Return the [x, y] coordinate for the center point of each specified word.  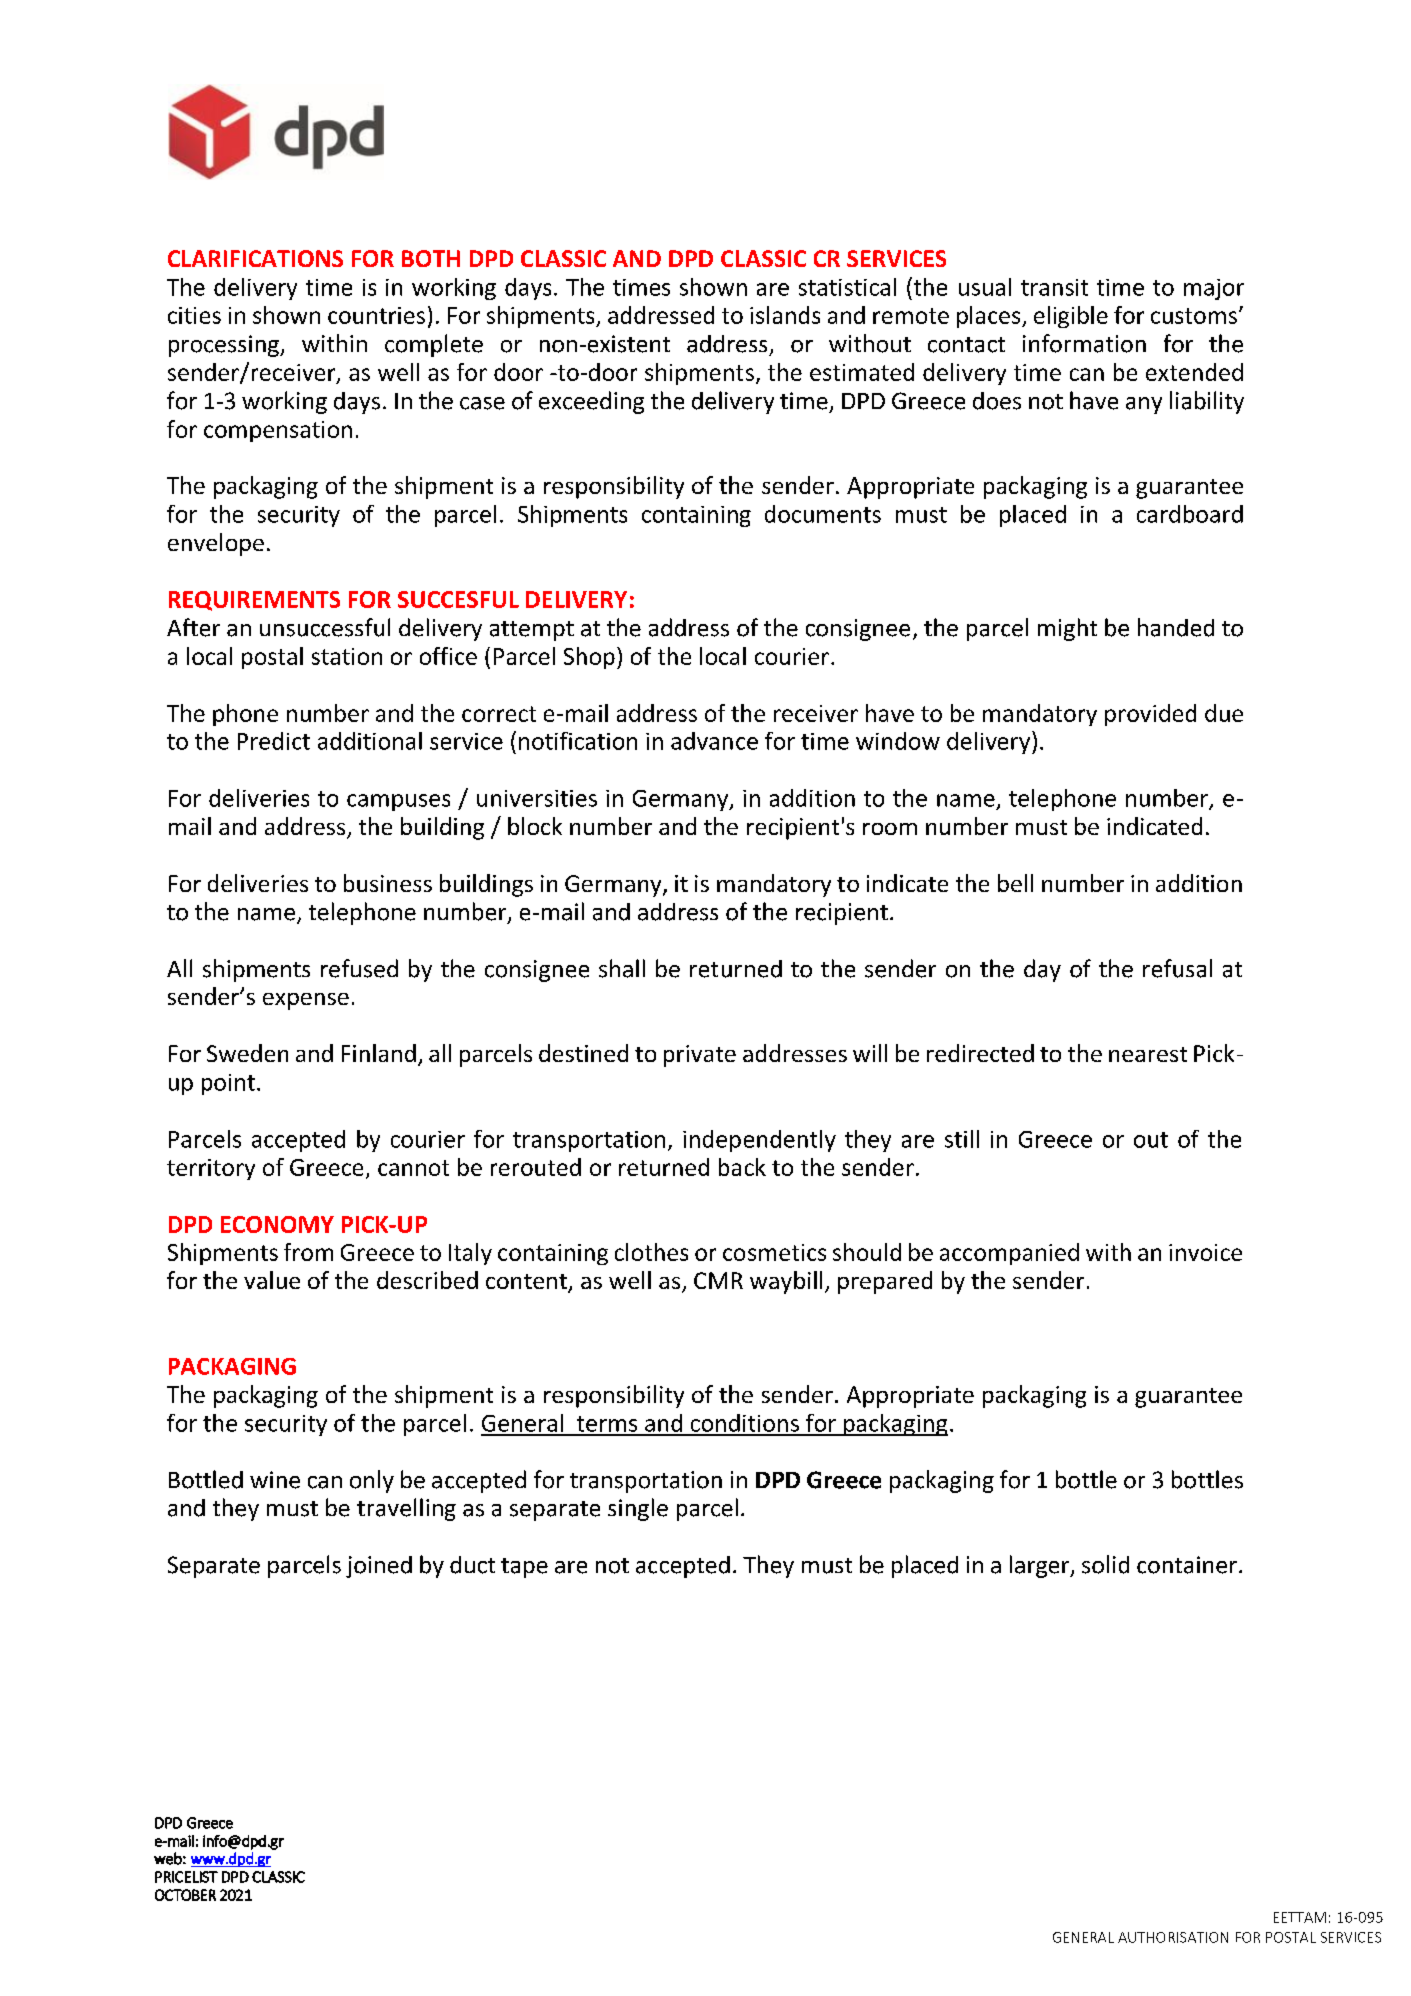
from [308, 1252]
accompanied [1009, 1254]
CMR [718, 1280]
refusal [1177, 968]
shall [622, 968]
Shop [589, 658]
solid [1105, 1564]
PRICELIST [186, 1877]
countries [376, 315]
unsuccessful [325, 627]
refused [359, 968]
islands [785, 315]
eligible [1071, 317]
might [1067, 629]
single [638, 1509]
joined [379, 1567]
